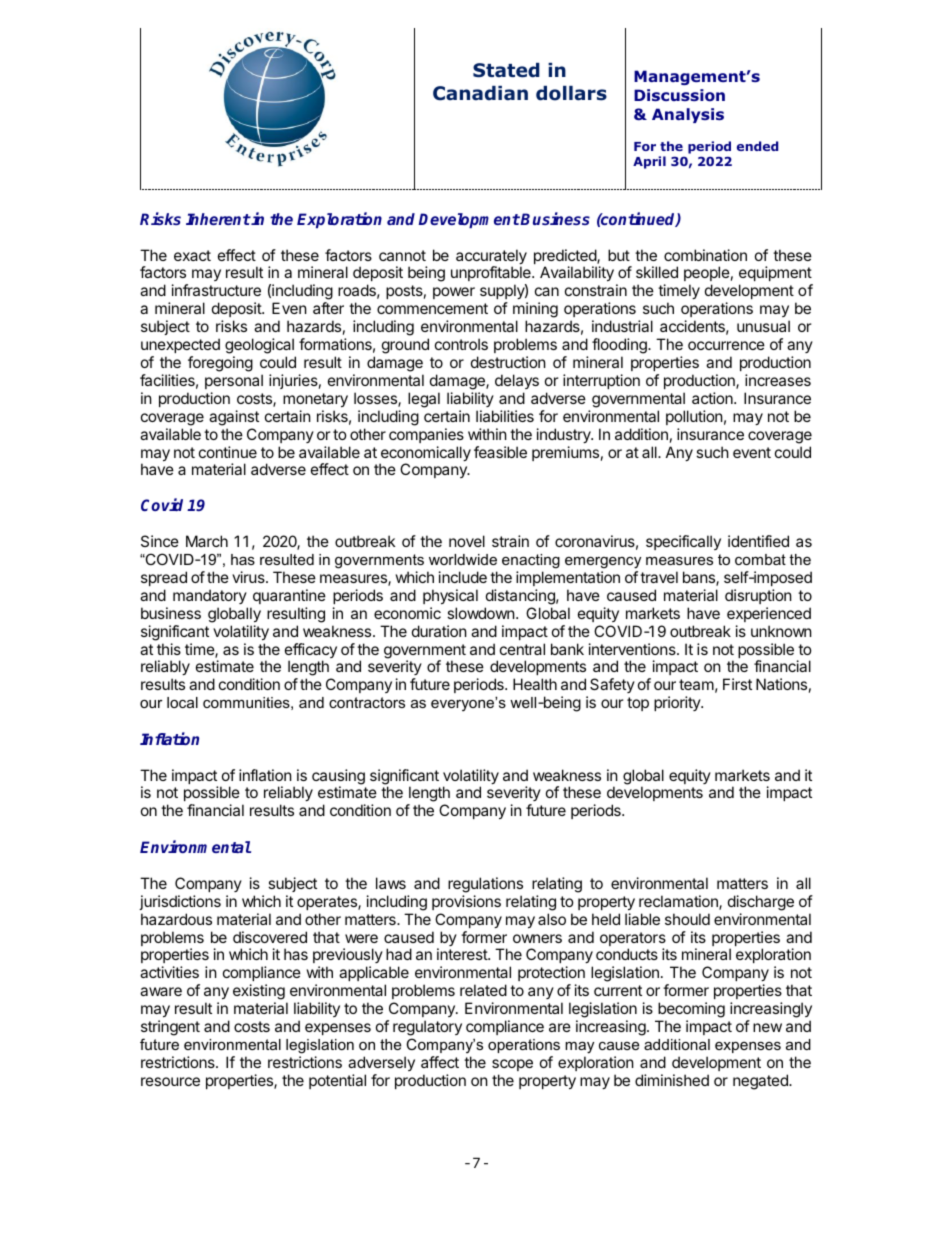 The width and height of the screenshot is (952, 1233). What do you see at coordinates (713, 398) in the screenshot?
I see `action` at bounding box center [713, 398].
